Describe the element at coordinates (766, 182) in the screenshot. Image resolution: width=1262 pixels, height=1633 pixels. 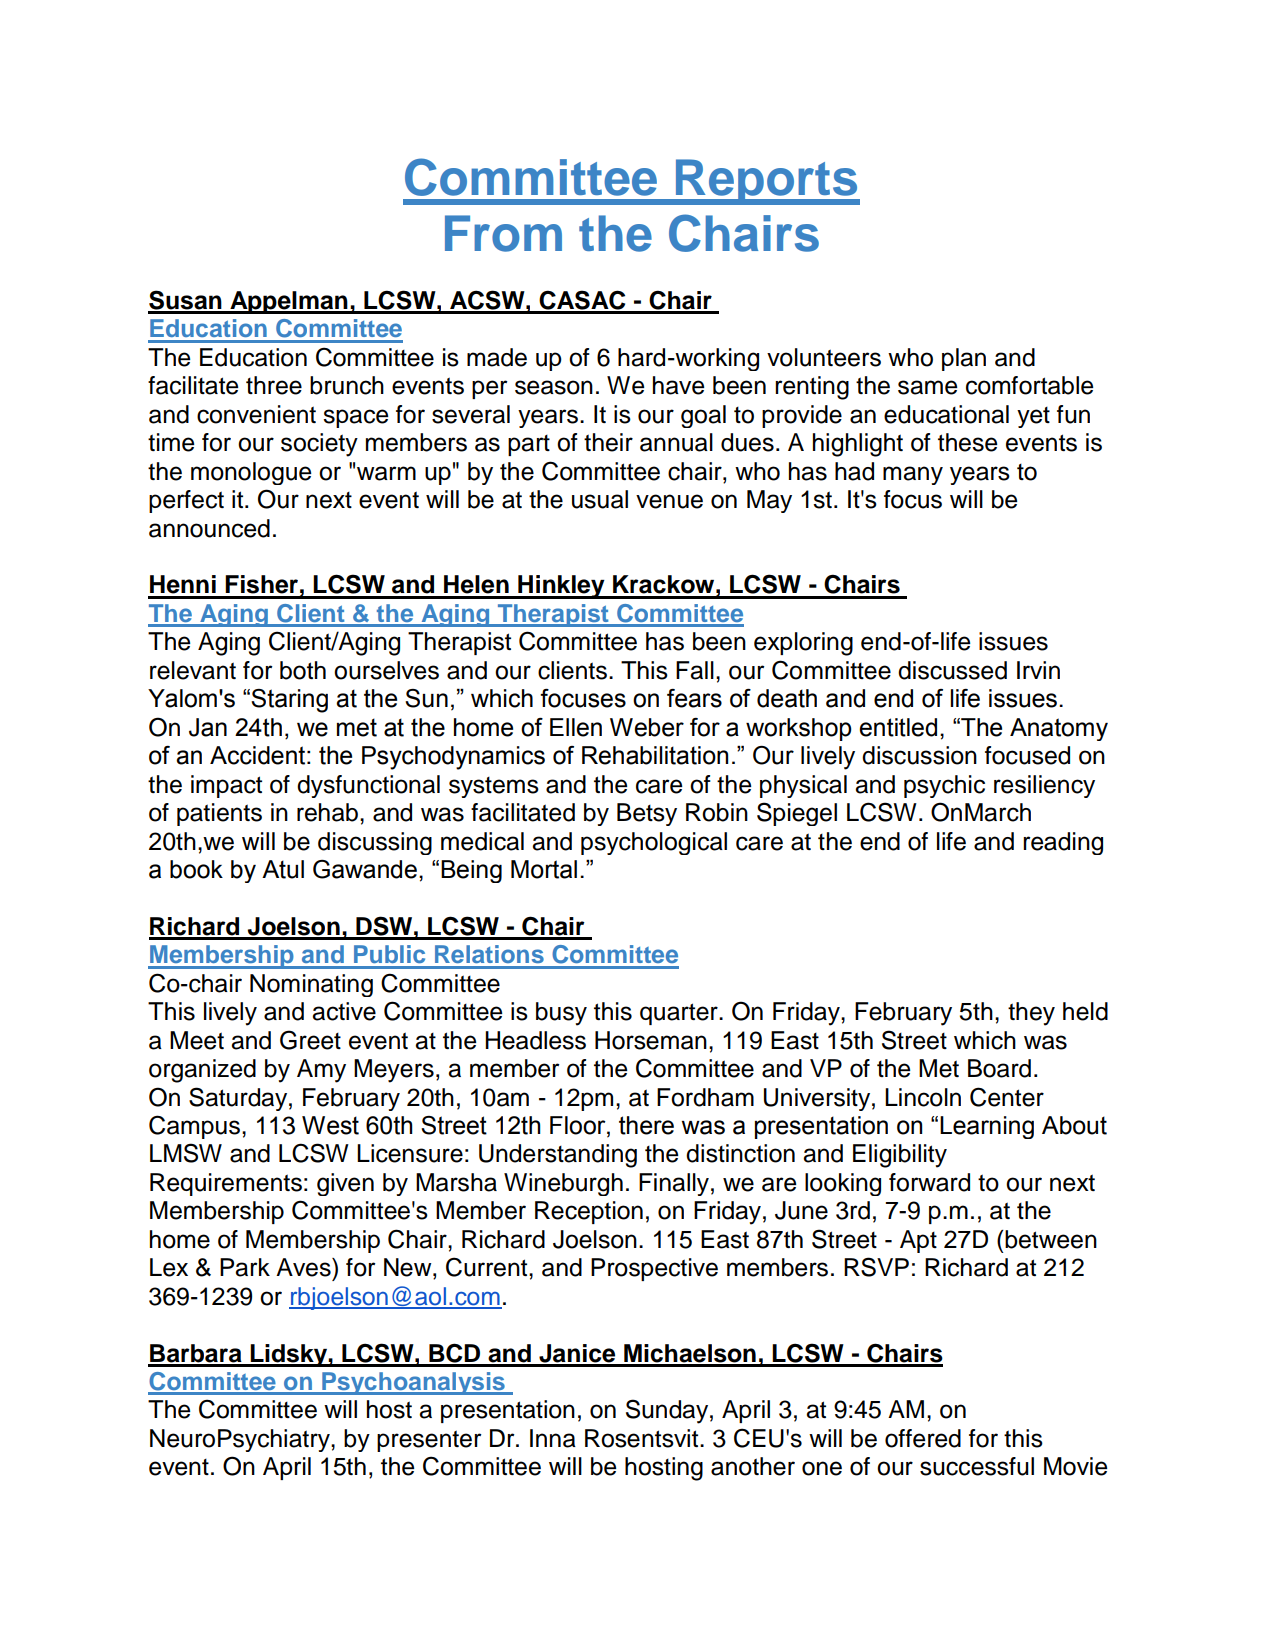
I see `Reports` at that location.
